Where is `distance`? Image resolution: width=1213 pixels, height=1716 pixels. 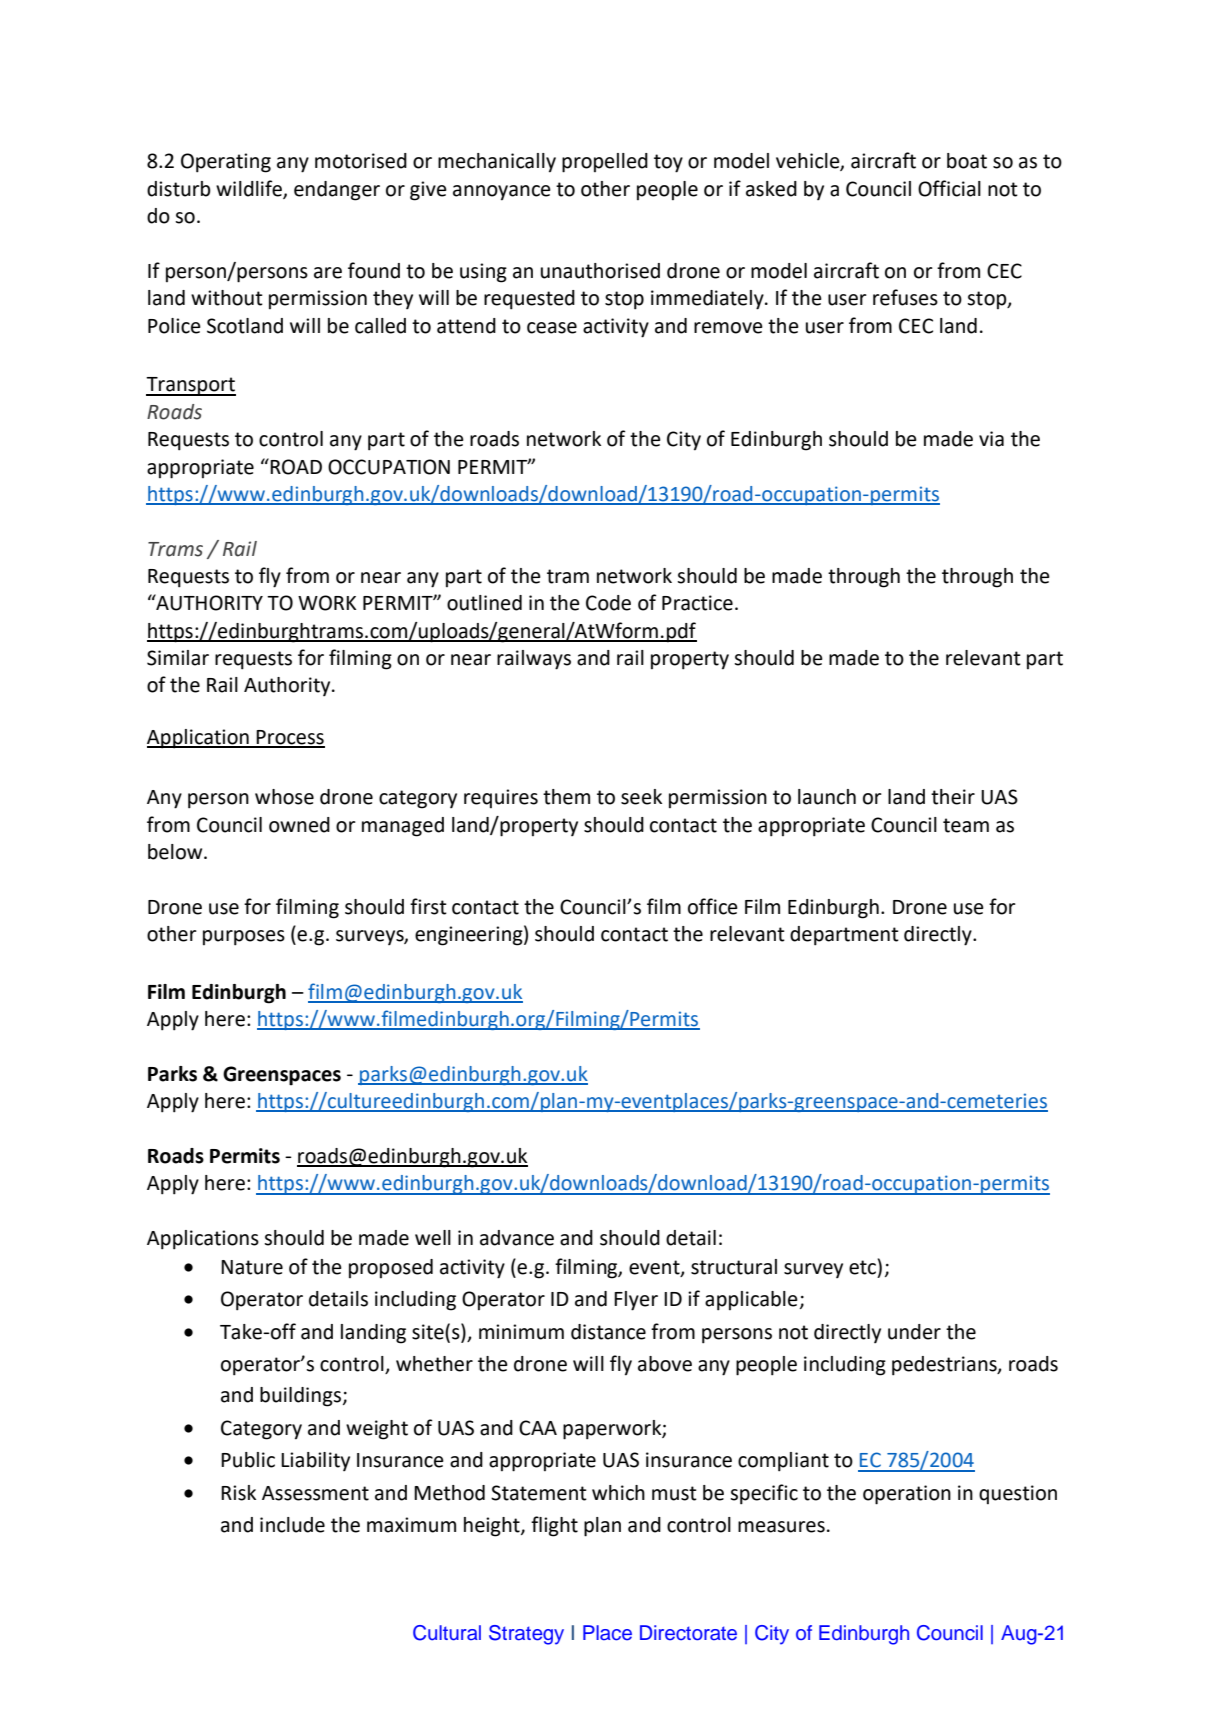
distance is located at coordinates (608, 1332).
